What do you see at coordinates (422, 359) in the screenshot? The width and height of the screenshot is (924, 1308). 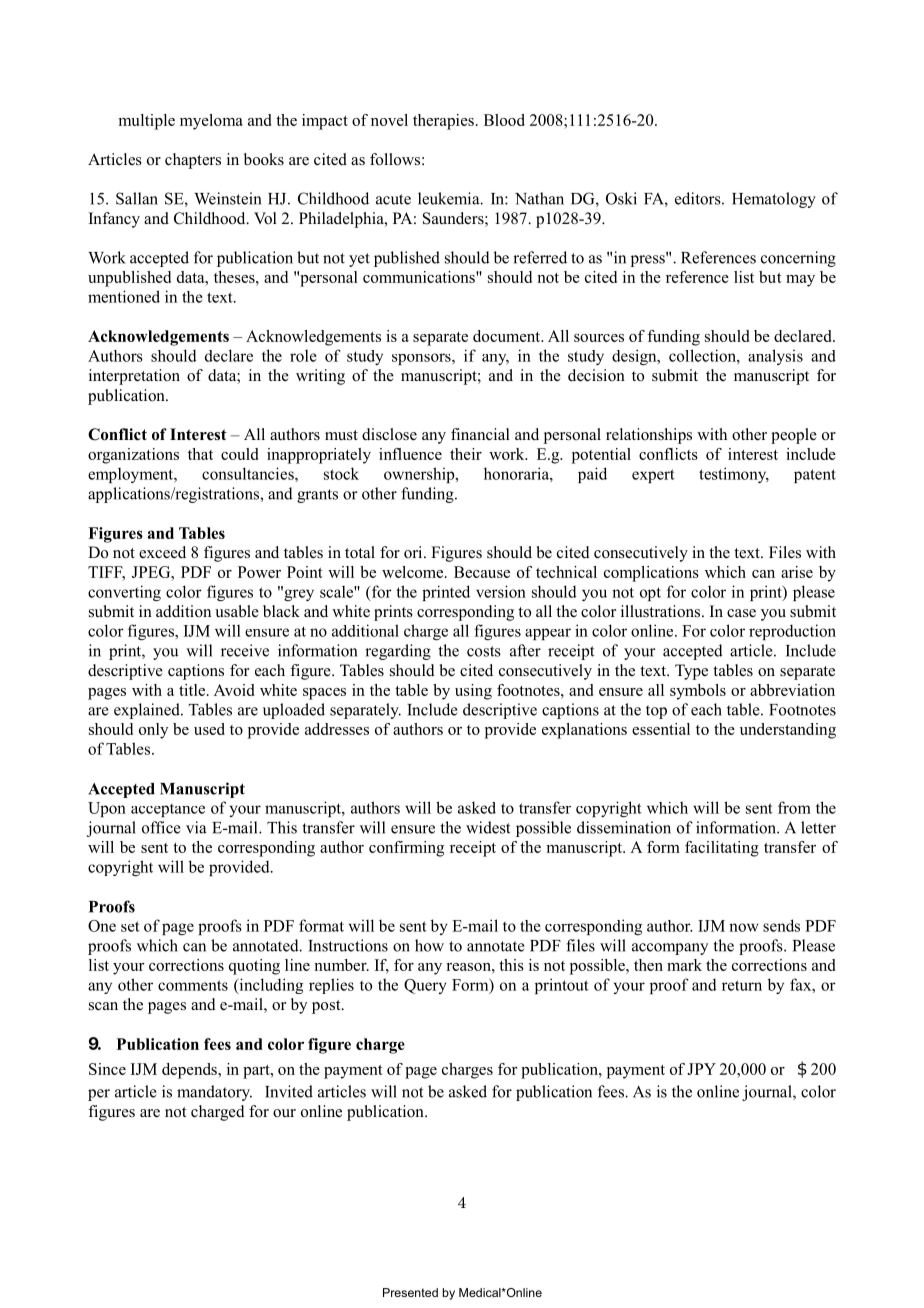 I see `sponsors` at bounding box center [422, 359].
